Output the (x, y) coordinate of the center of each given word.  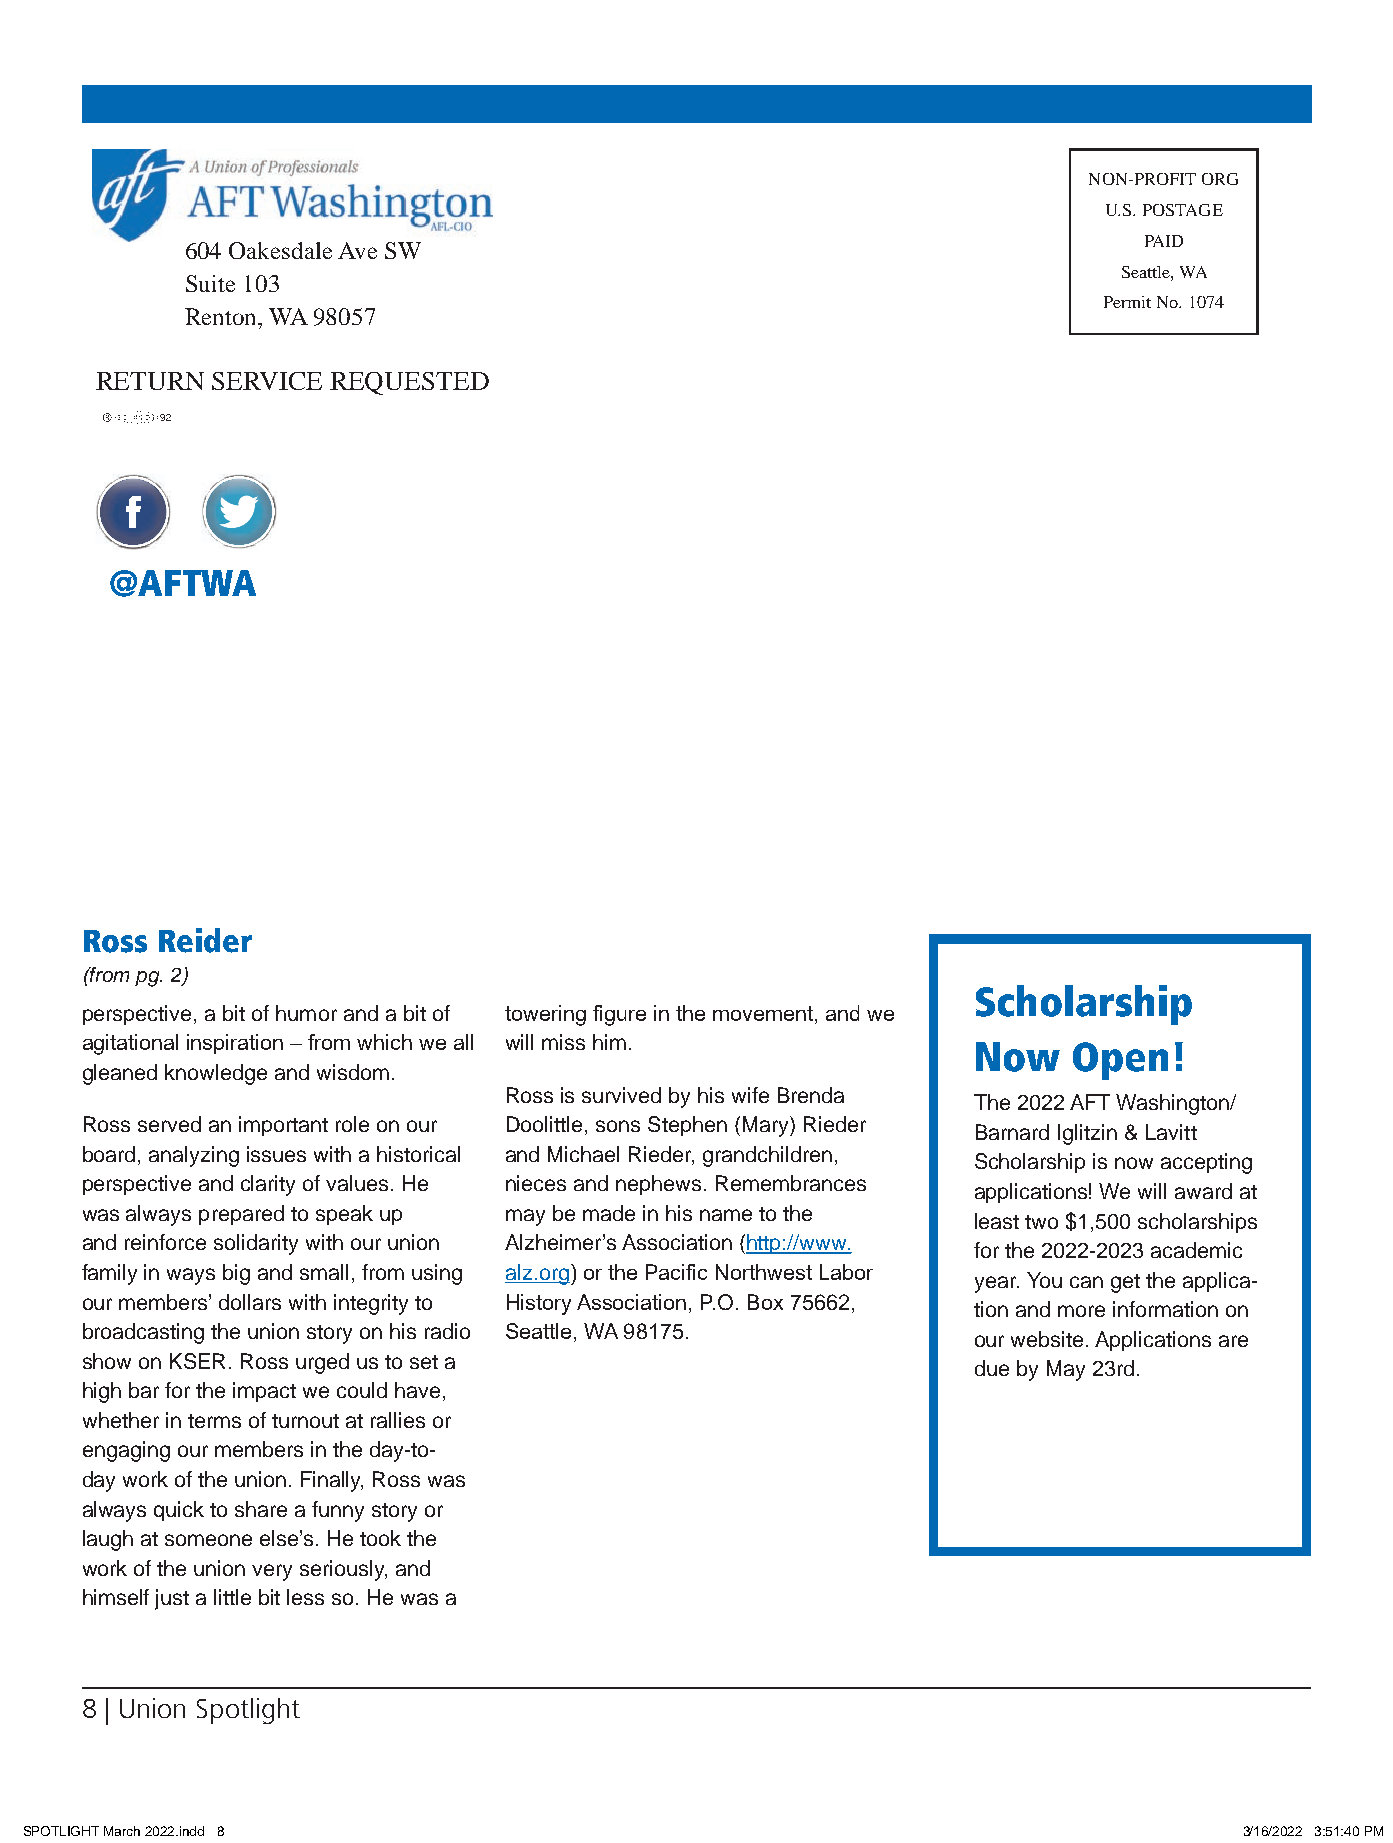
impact (264, 1392)
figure (619, 1015)
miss (563, 1042)
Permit (1127, 302)
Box (765, 1302)
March (122, 1831)
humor (306, 1013)
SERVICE (267, 381)
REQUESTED (409, 383)
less (305, 1597)
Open (1120, 1061)
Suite (210, 283)
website (1047, 1339)
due (992, 1368)
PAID (1164, 241)
